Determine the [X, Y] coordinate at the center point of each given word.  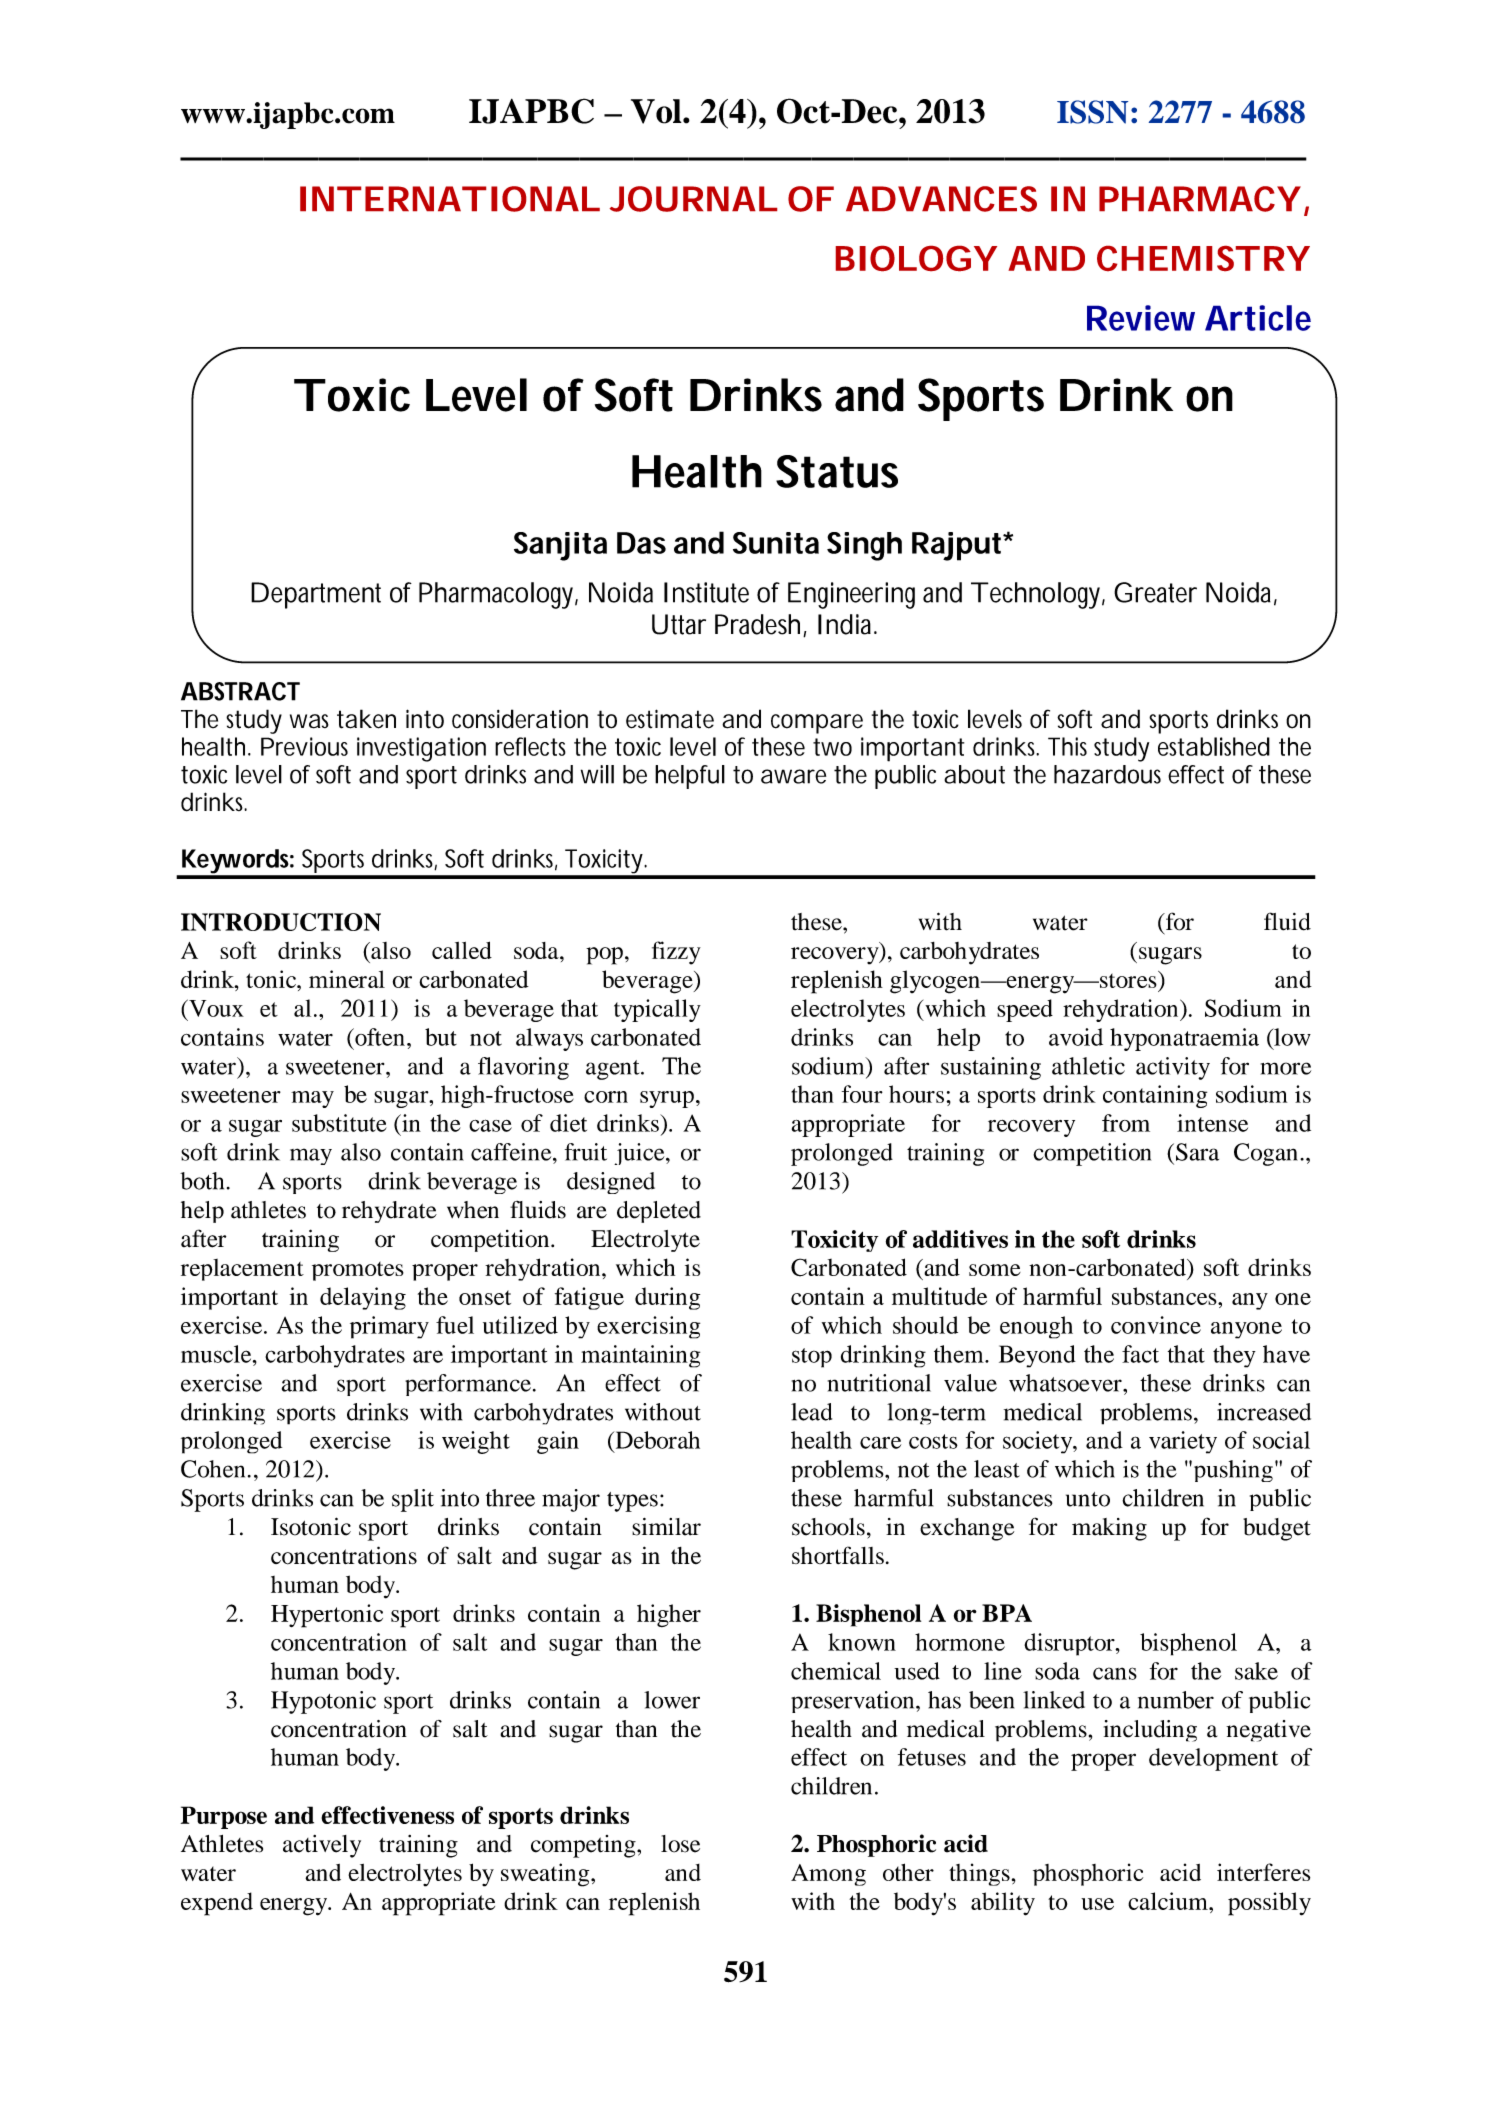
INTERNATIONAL [449, 199]
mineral [347, 979]
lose [680, 1844]
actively [322, 1846]
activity [1173, 1068]
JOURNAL [693, 199]
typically [657, 1010]
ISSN [1092, 112]
